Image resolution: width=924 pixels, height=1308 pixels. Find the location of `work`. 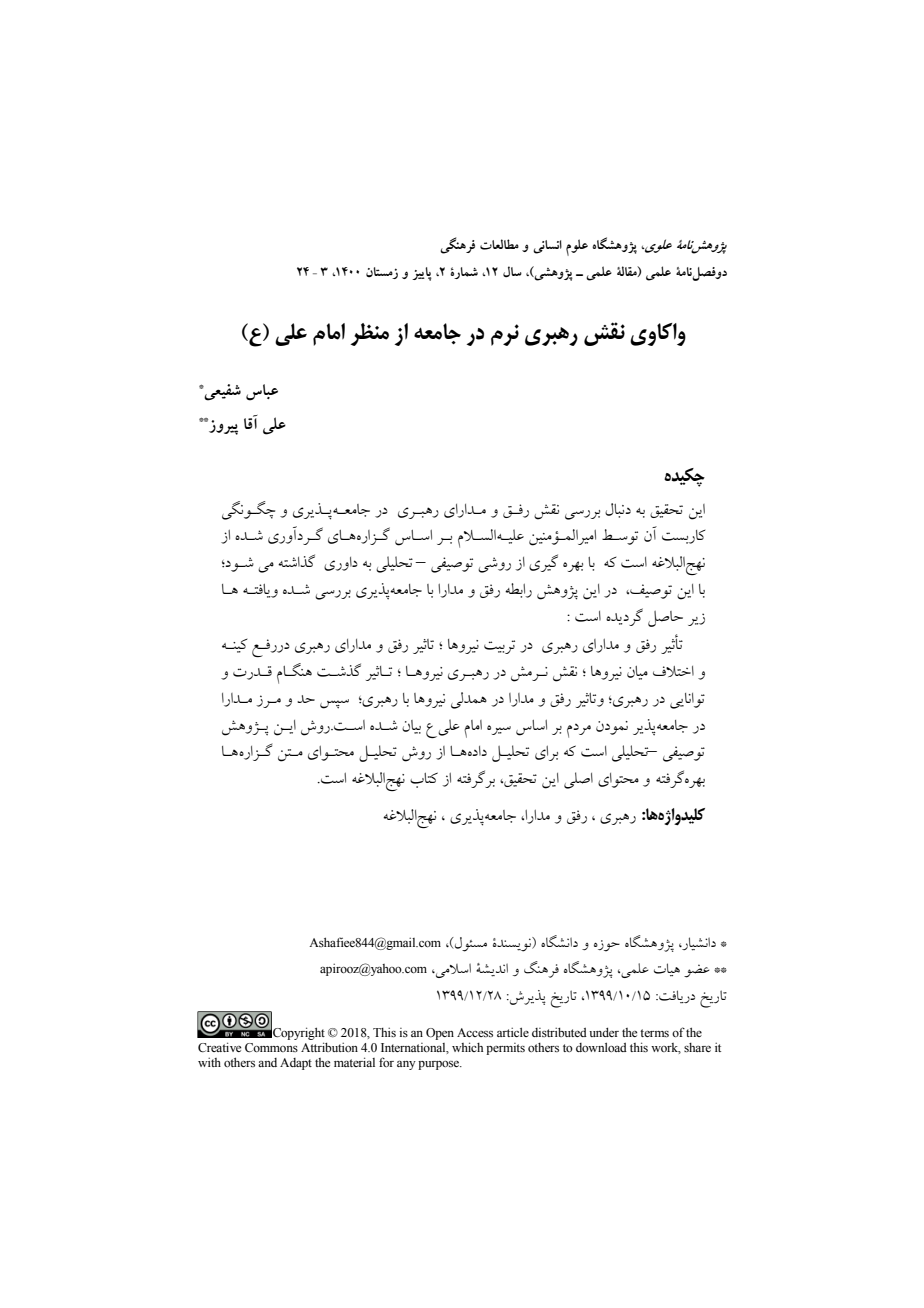

work is located at coordinates (666, 1048).
